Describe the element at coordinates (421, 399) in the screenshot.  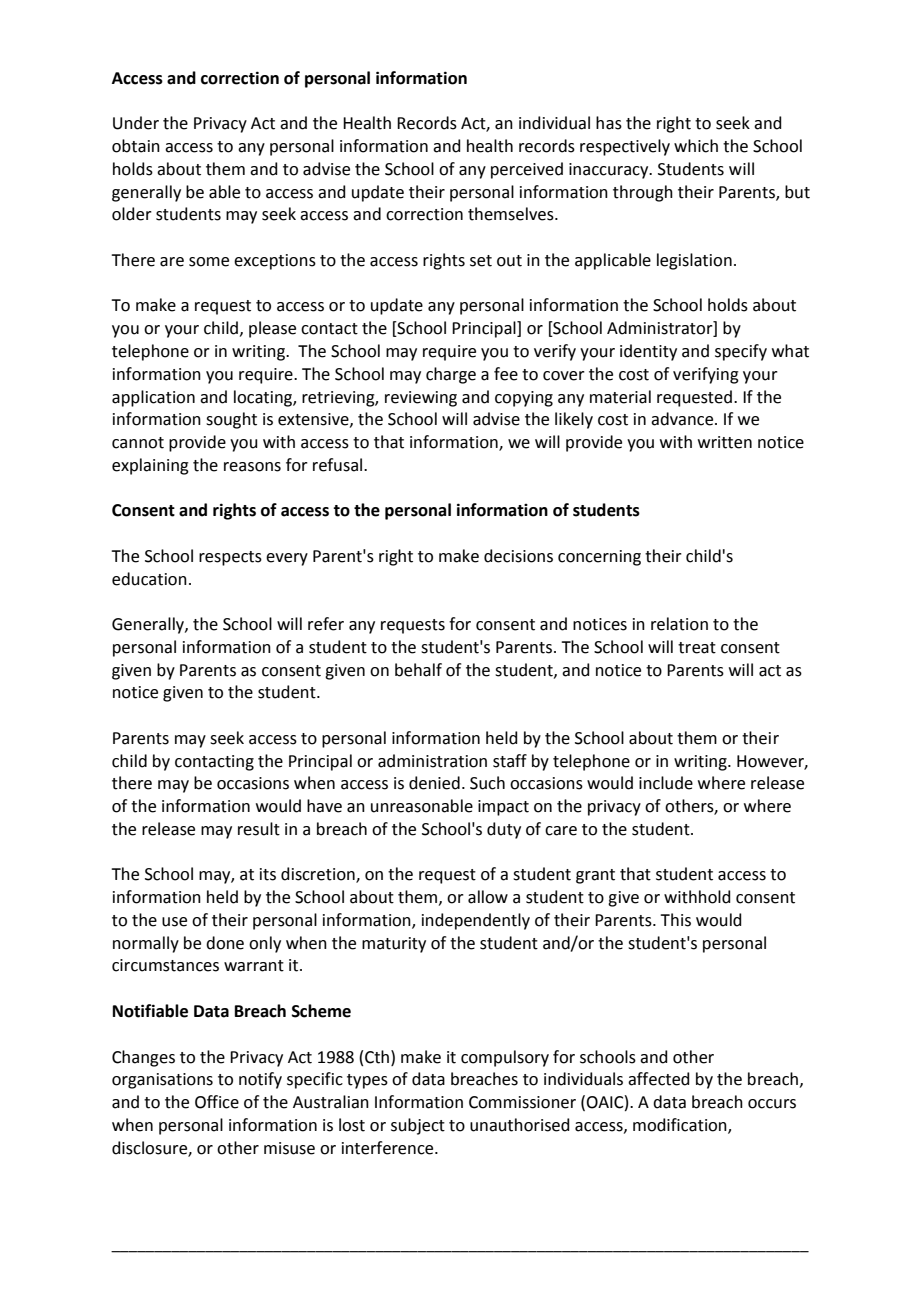
I see `reviewing` at that location.
